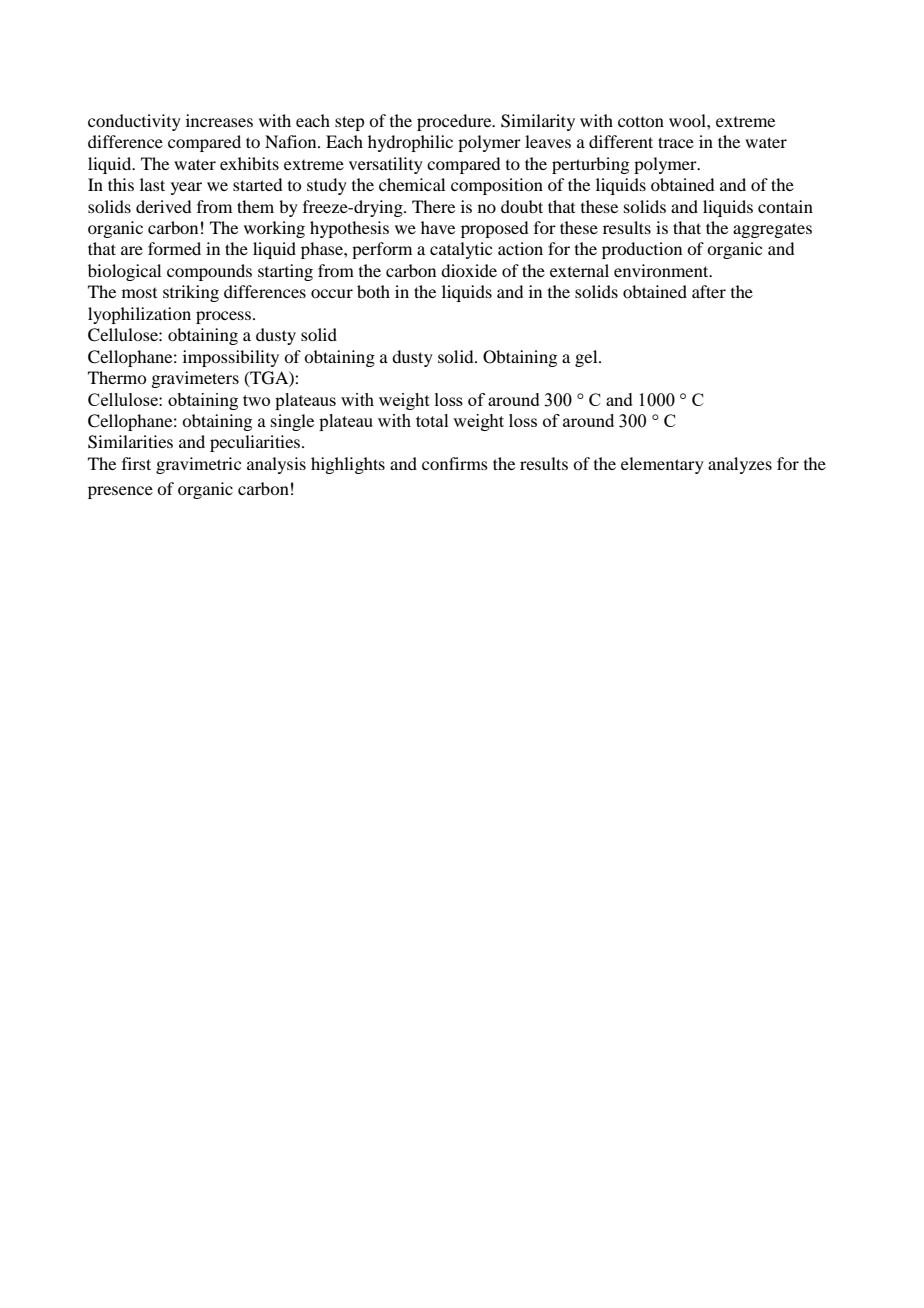 The height and width of the screenshot is (1308, 924). What do you see at coordinates (688, 120) in the screenshot?
I see `wool` at bounding box center [688, 120].
